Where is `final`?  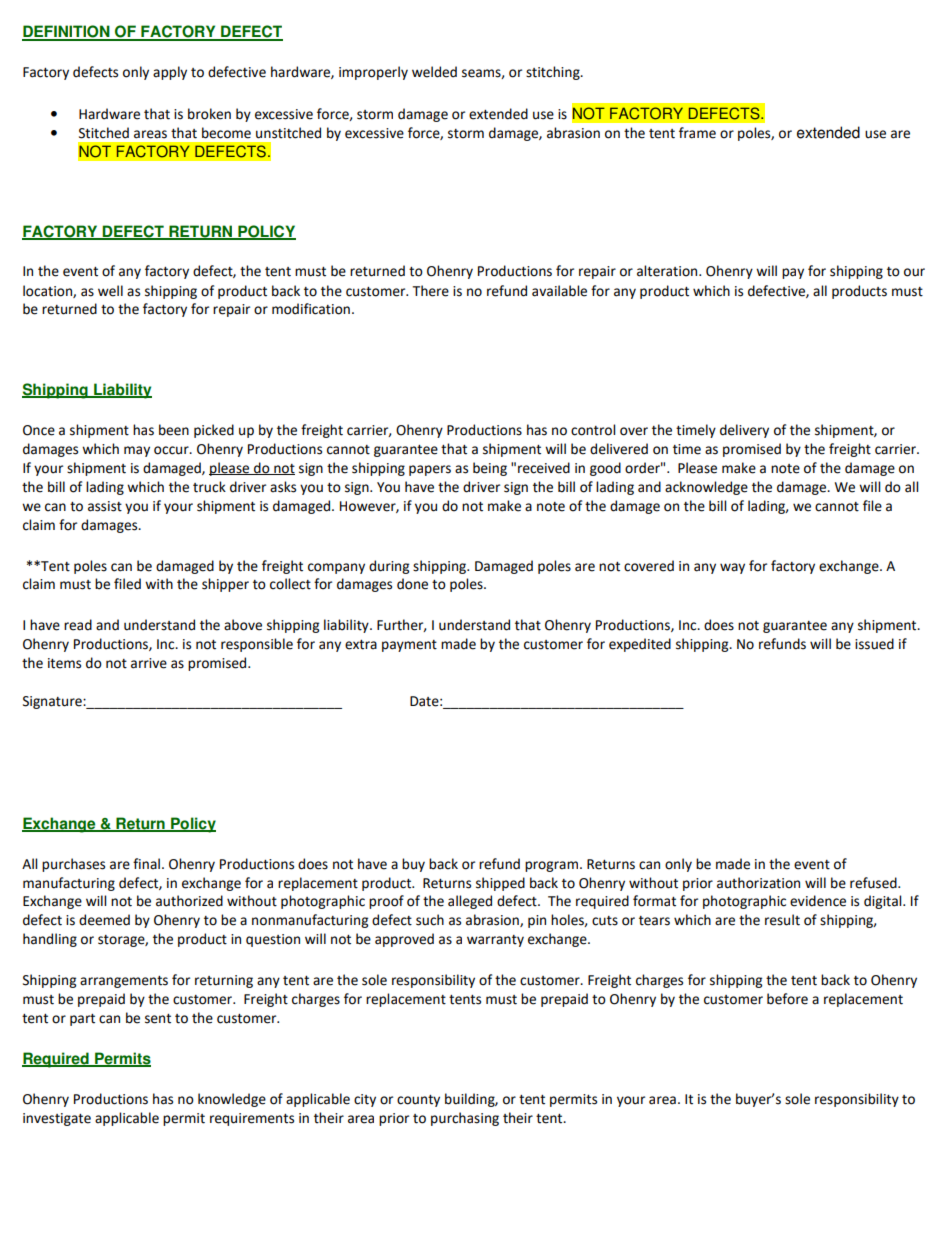
final is located at coordinates (146, 864).
